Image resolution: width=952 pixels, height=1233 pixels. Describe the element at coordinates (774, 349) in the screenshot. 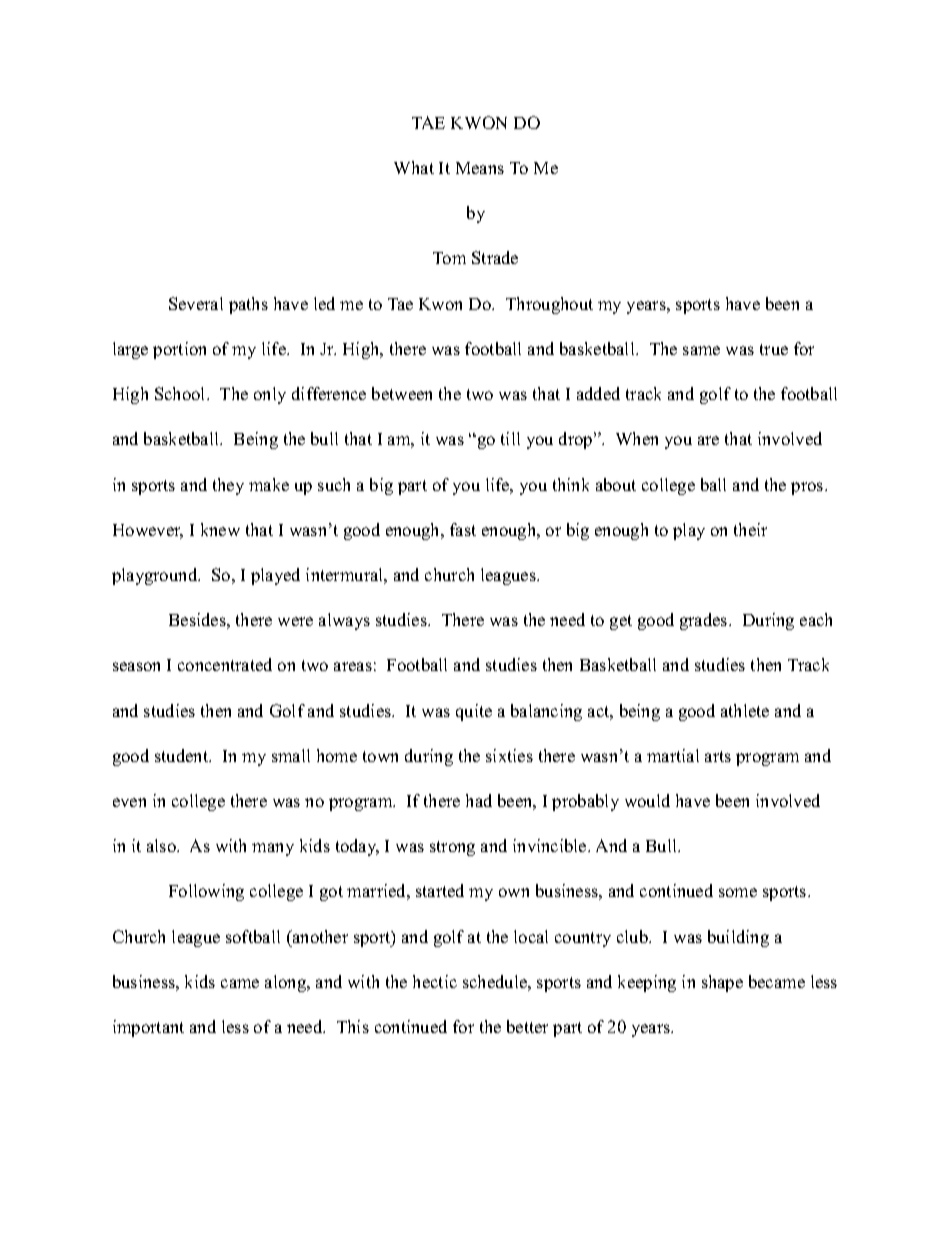

I see `true` at that location.
